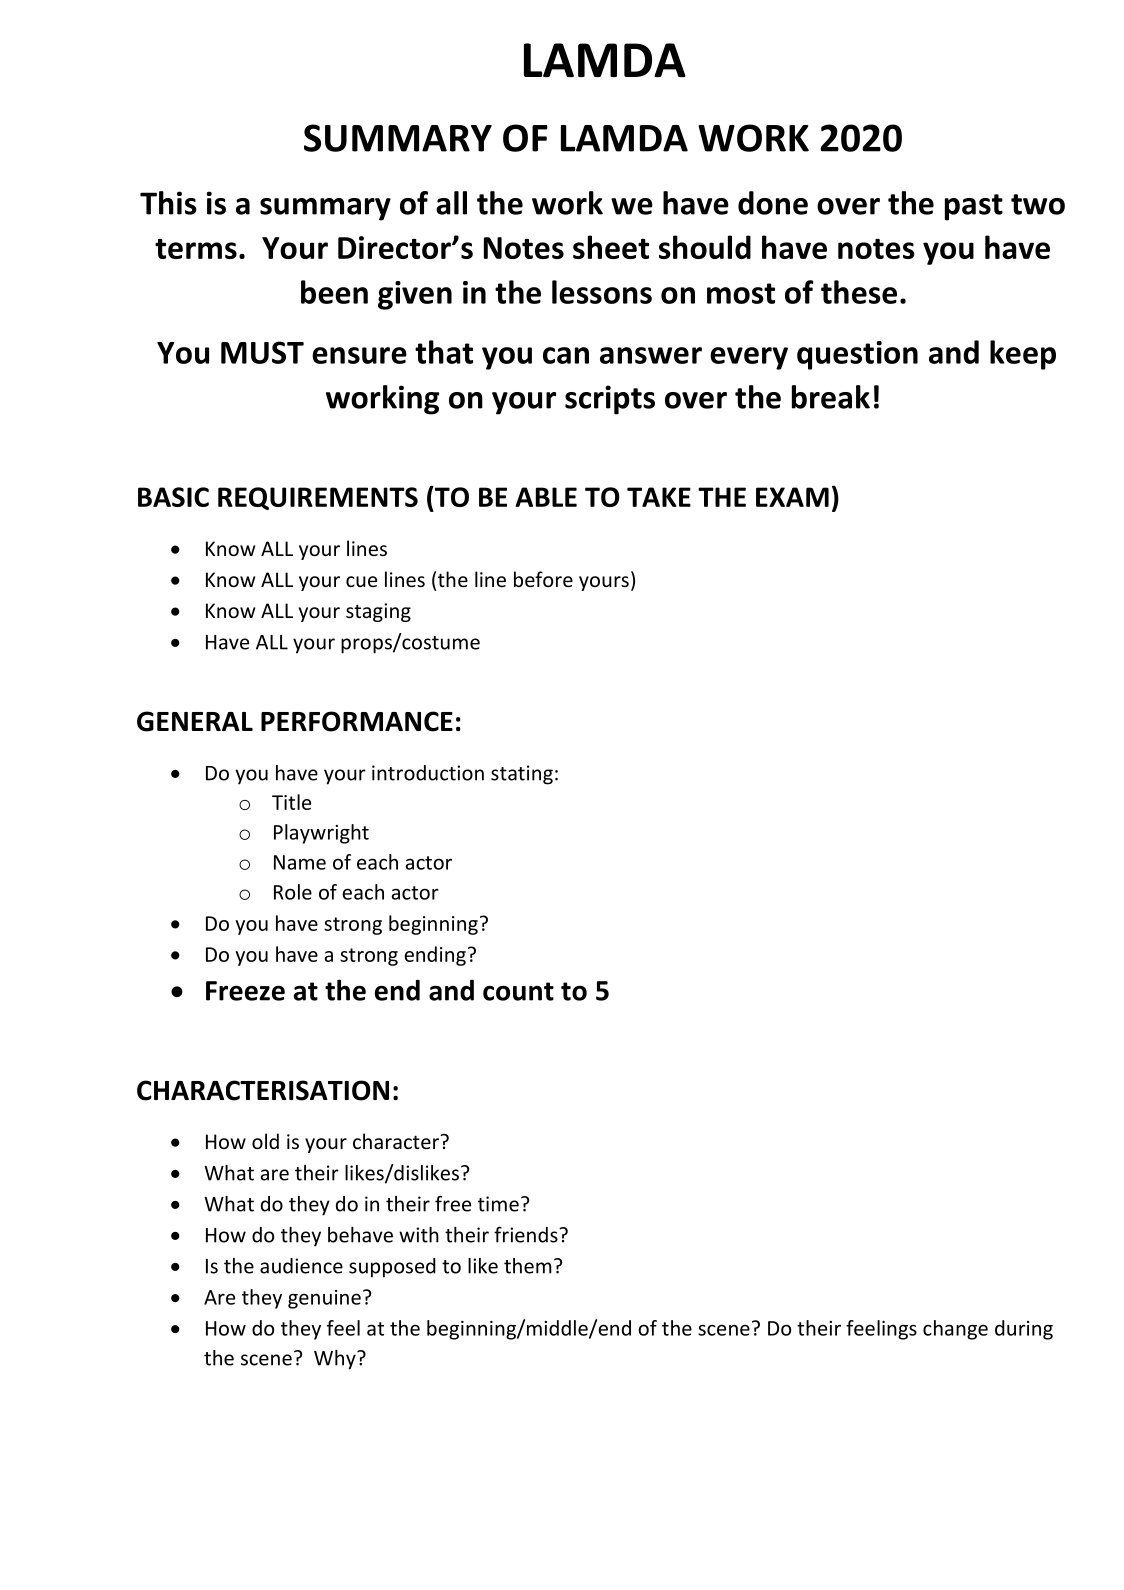  What do you see at coordinates (974, 207) in the screenshot?
I see `past` at bounding box center [974, 207].
